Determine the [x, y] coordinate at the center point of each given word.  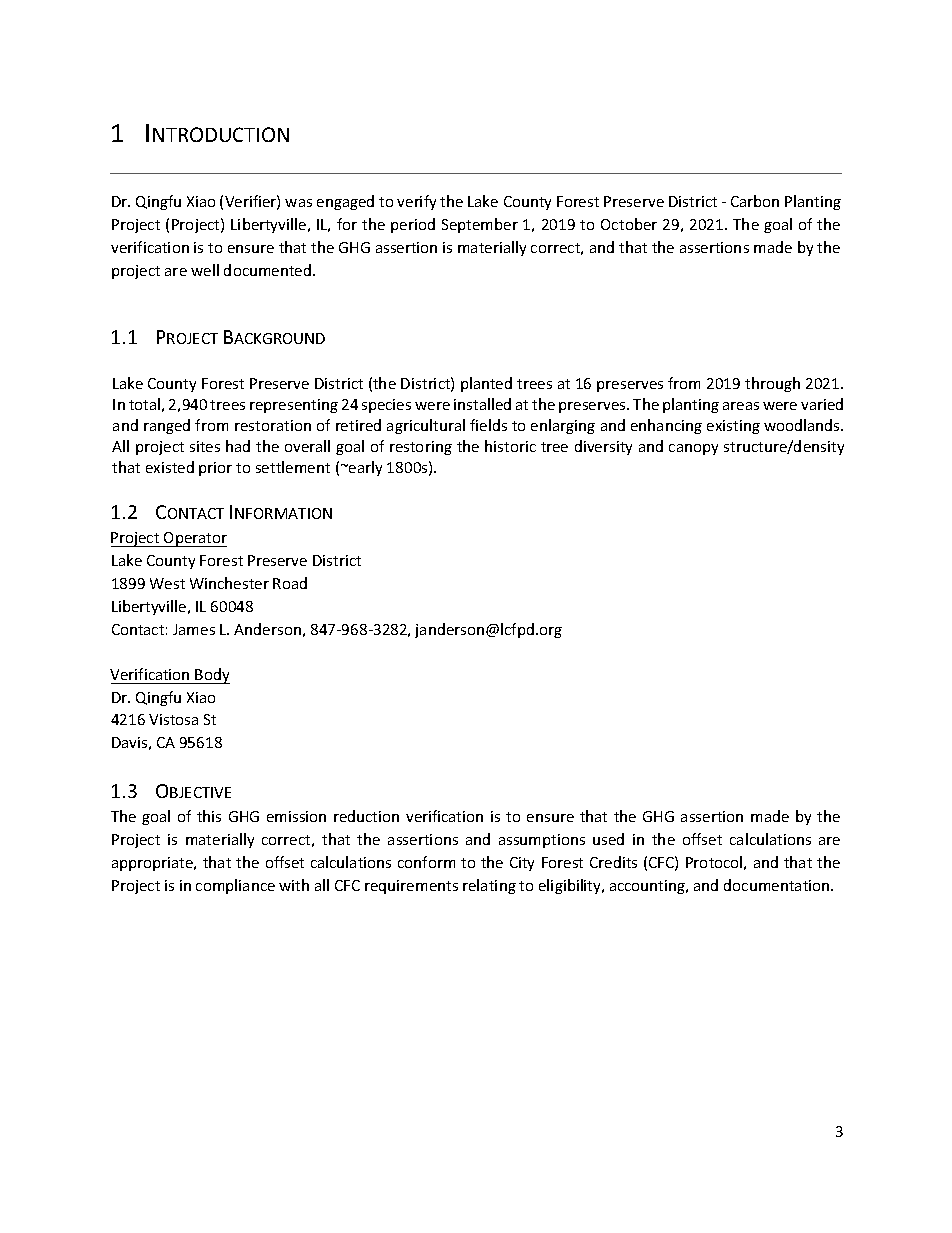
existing [733, 427]
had [238, 446]
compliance [235, 886]
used [608, 839]
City [522, 864]
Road [290, 583]
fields [488, 425]
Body [212, 676]
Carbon [755, 201]
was [298, 203]
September [480, 225]
